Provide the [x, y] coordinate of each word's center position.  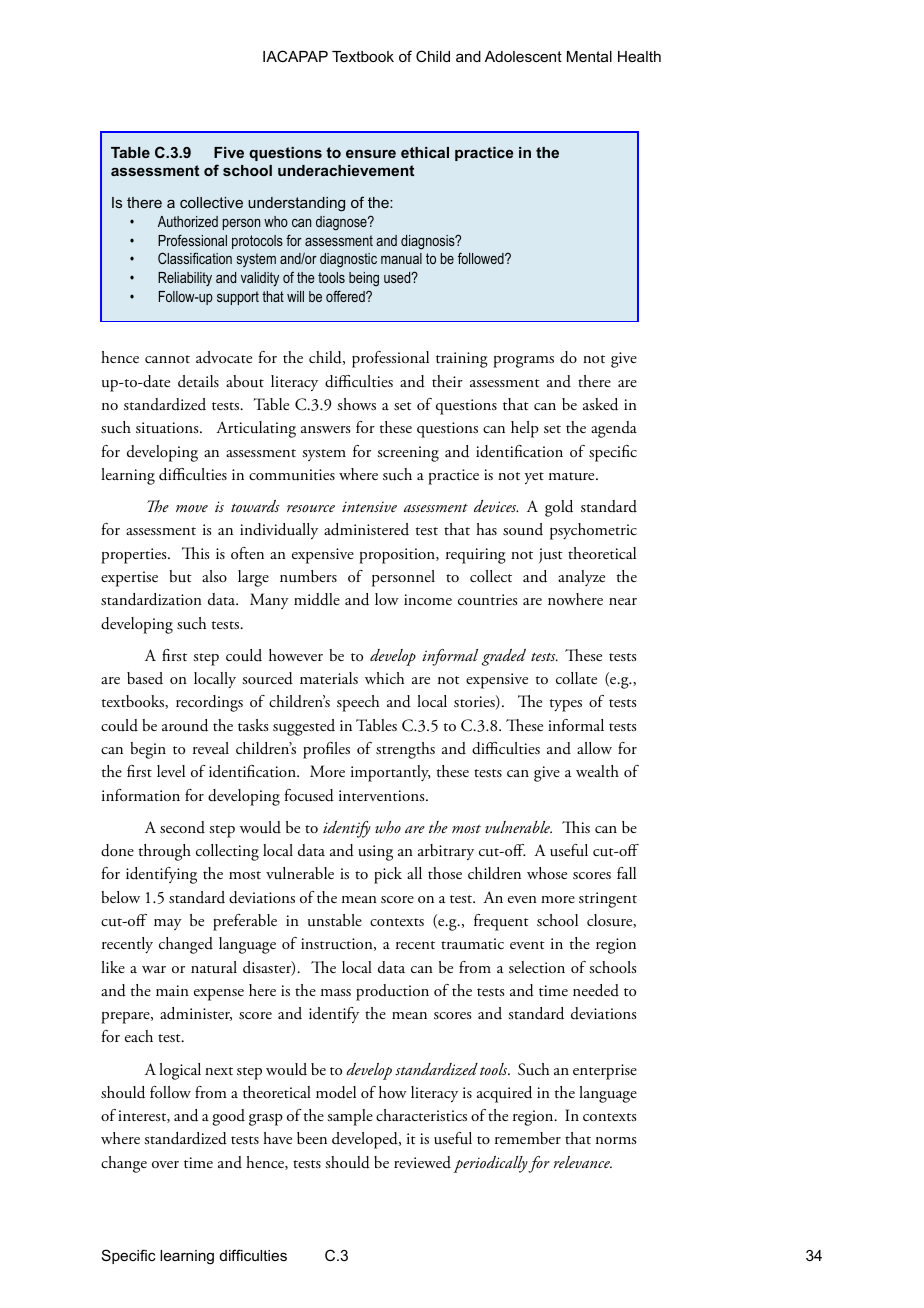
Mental [589, 56]
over [165, 1164]
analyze [581, 578]
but [180, 576]
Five [229, 152]
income [428, 599]
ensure [371, 154]
